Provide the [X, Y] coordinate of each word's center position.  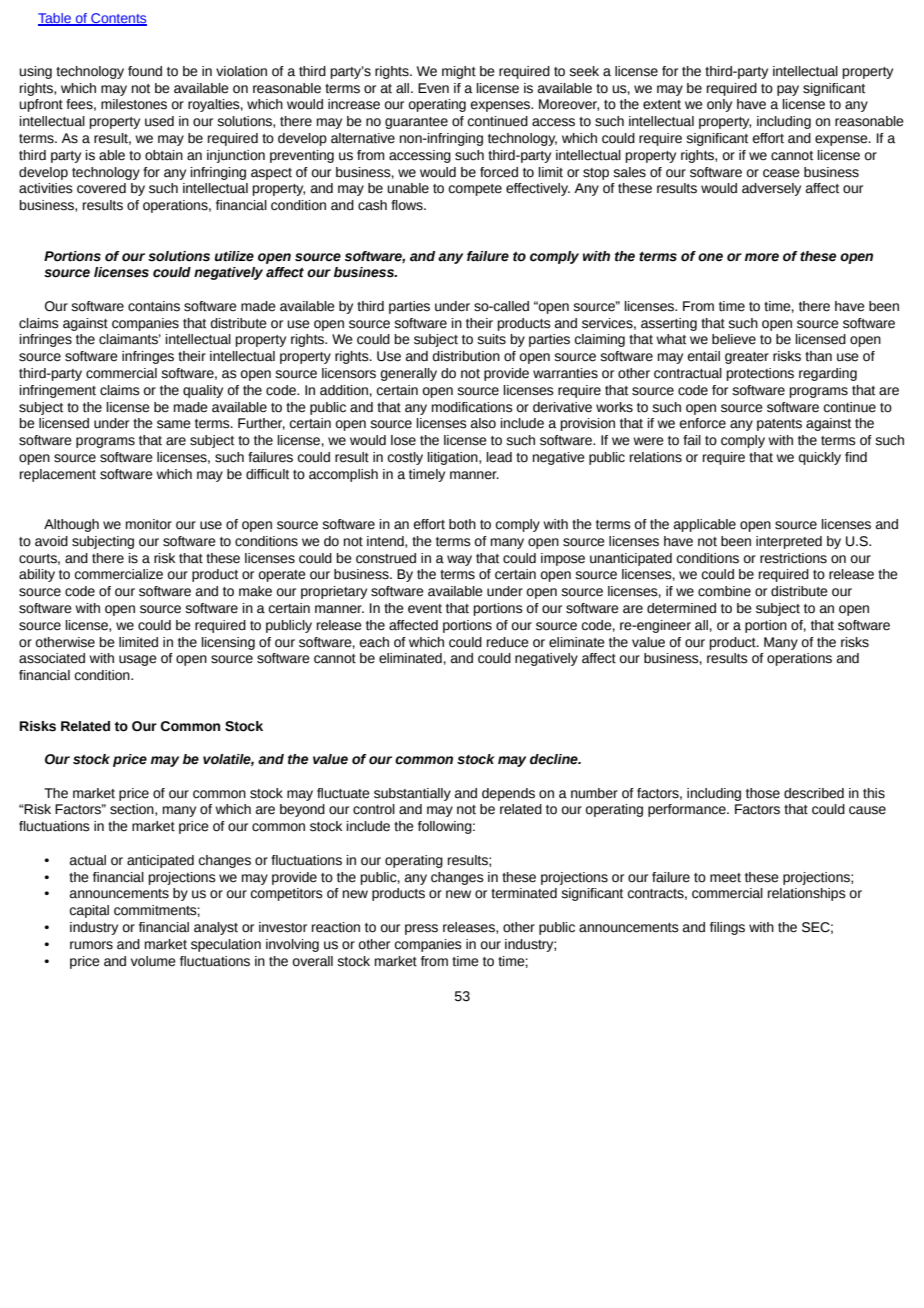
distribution [466, 356]
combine [724, 591]
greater [747, 358]
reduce [508, 642]
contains [154, 306]
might [459, 72]
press [421, 929]
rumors [91, 945]
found [145, 71]
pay [788, 90]
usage [138, 660]
